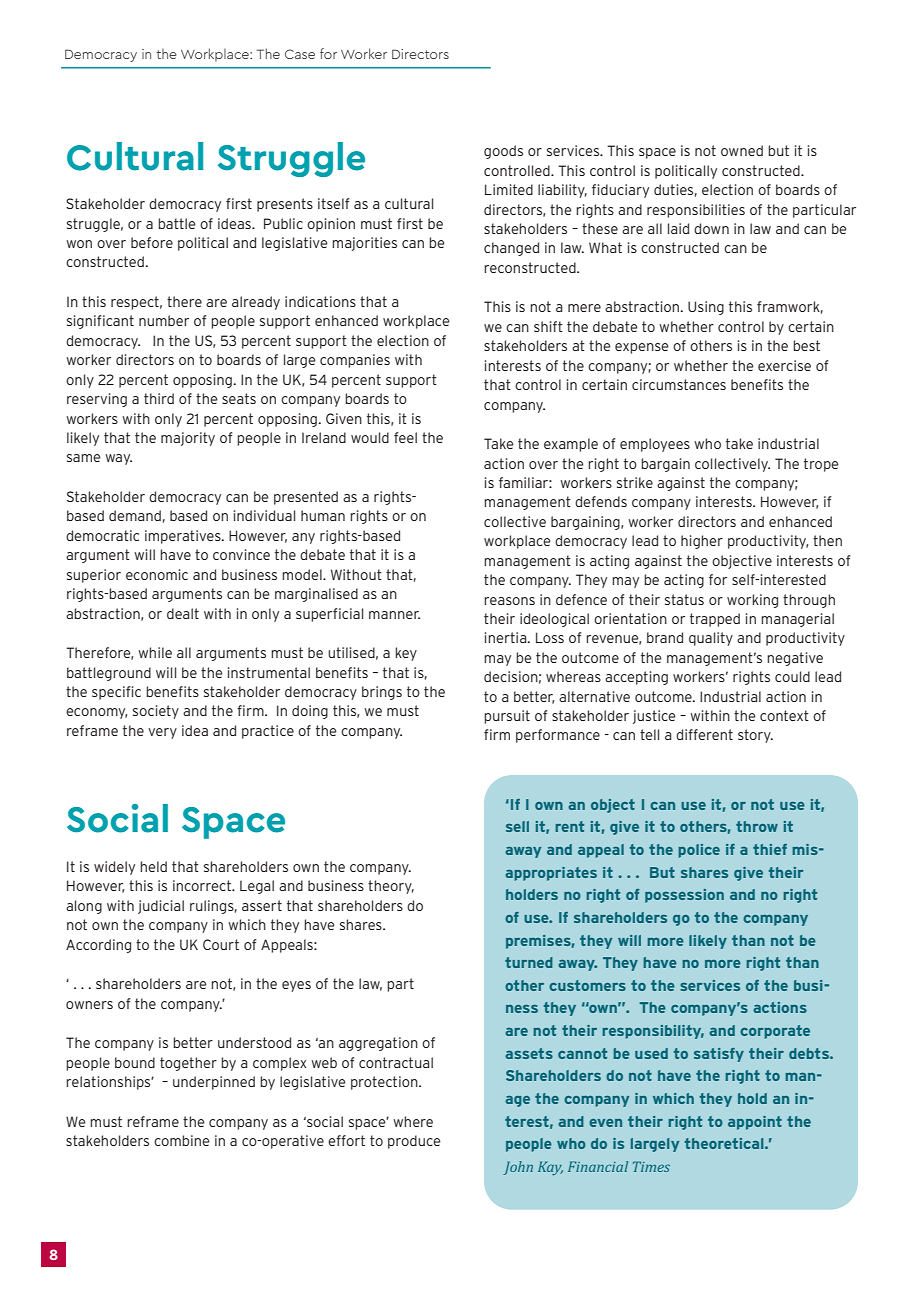 The image size is (924, 1308). I want to click on goods, so click(503, 152).
